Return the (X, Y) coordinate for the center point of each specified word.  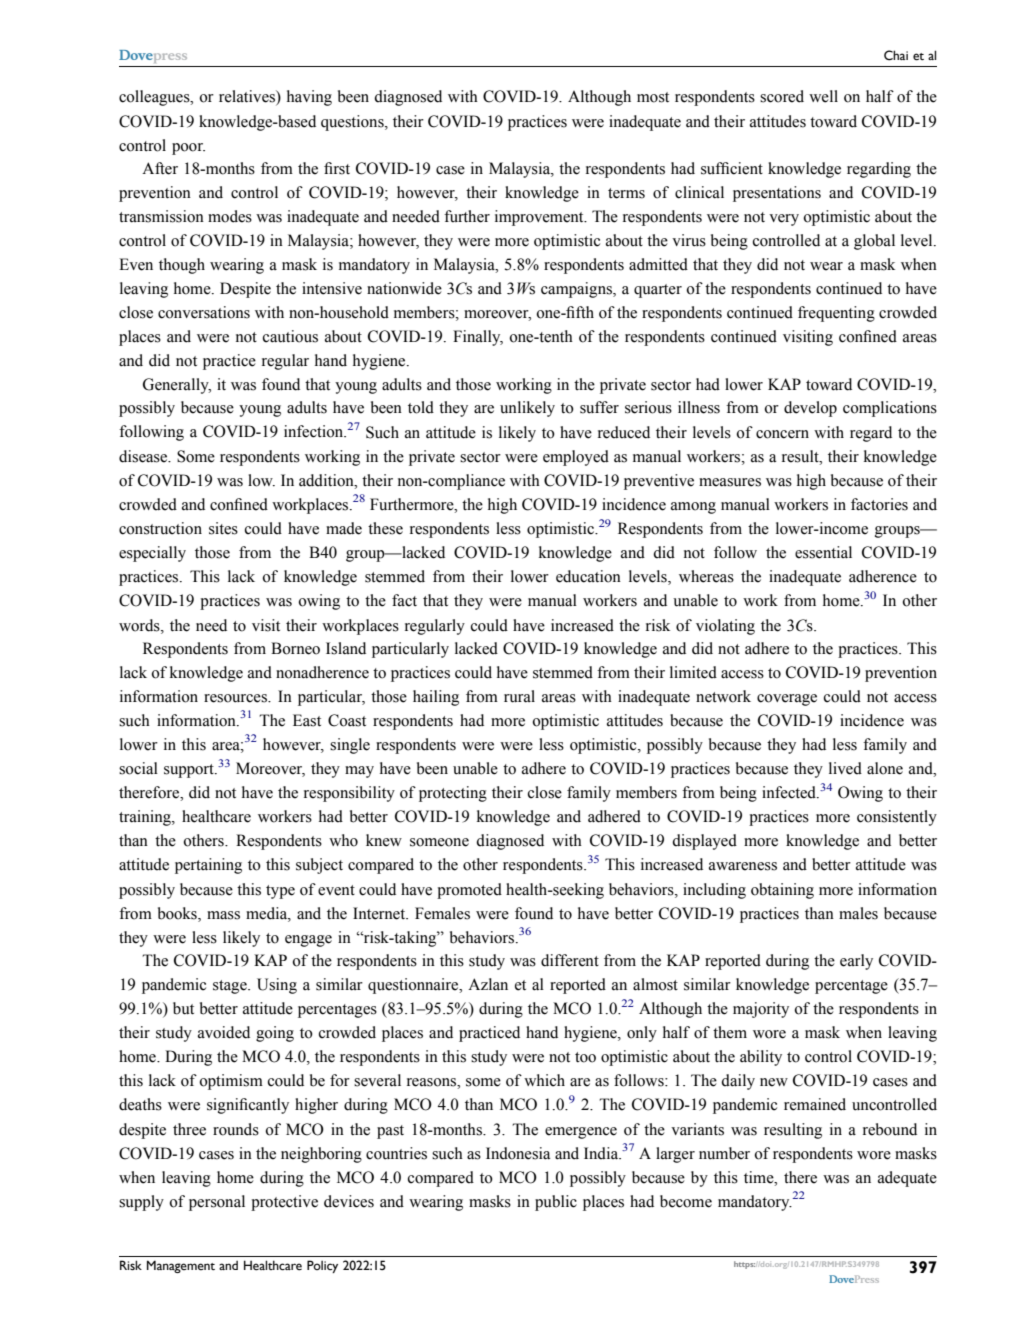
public (556, 1203)
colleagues (155, 98)
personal (217, 1203)
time (760, 1177)
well (823, 96)
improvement (540, 218)
